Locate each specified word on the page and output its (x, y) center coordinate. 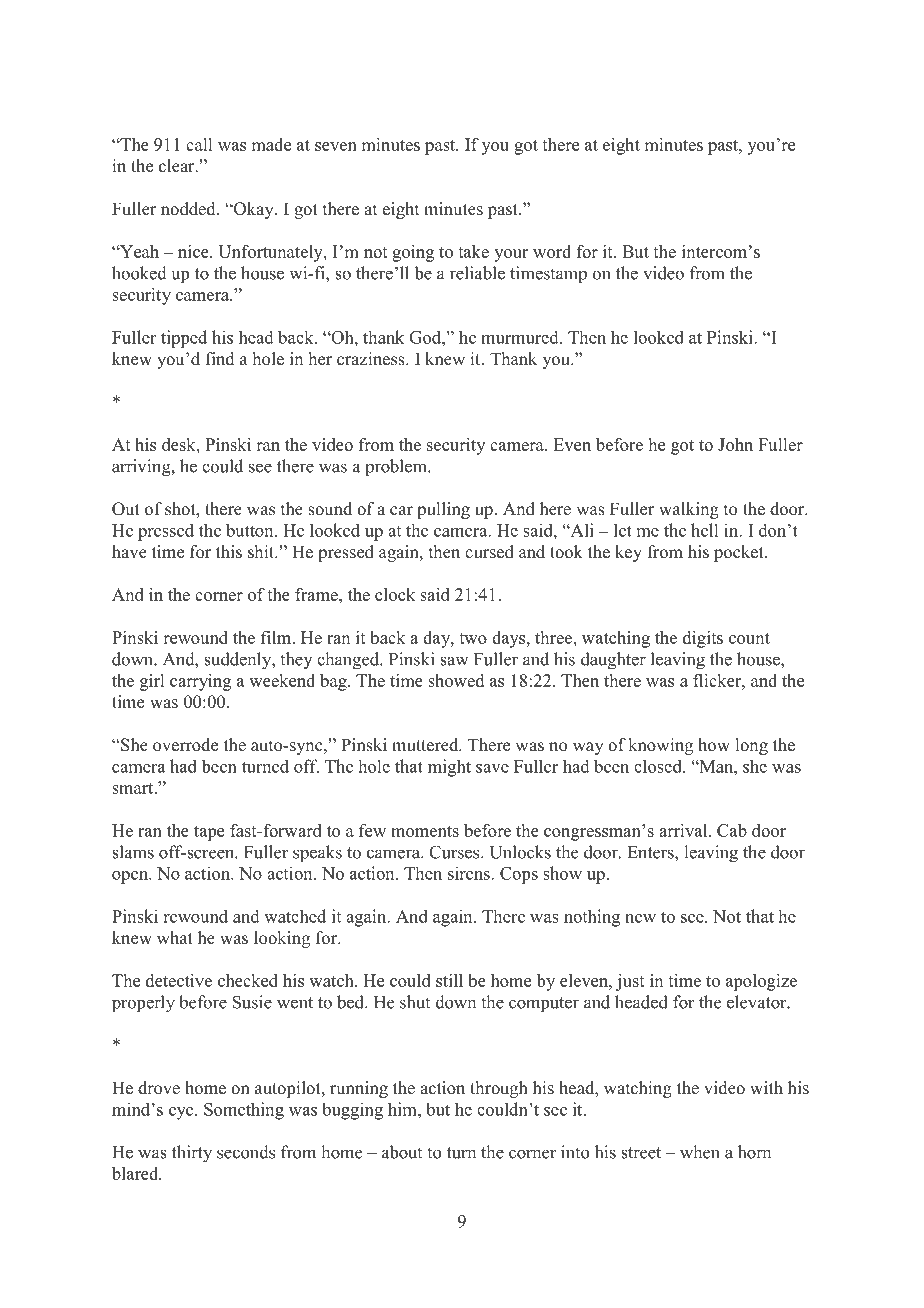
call (199, 144)
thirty (192, 1154)
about (402, 1152)
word (552, 251)
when (700, 1152)
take (473, 251)
